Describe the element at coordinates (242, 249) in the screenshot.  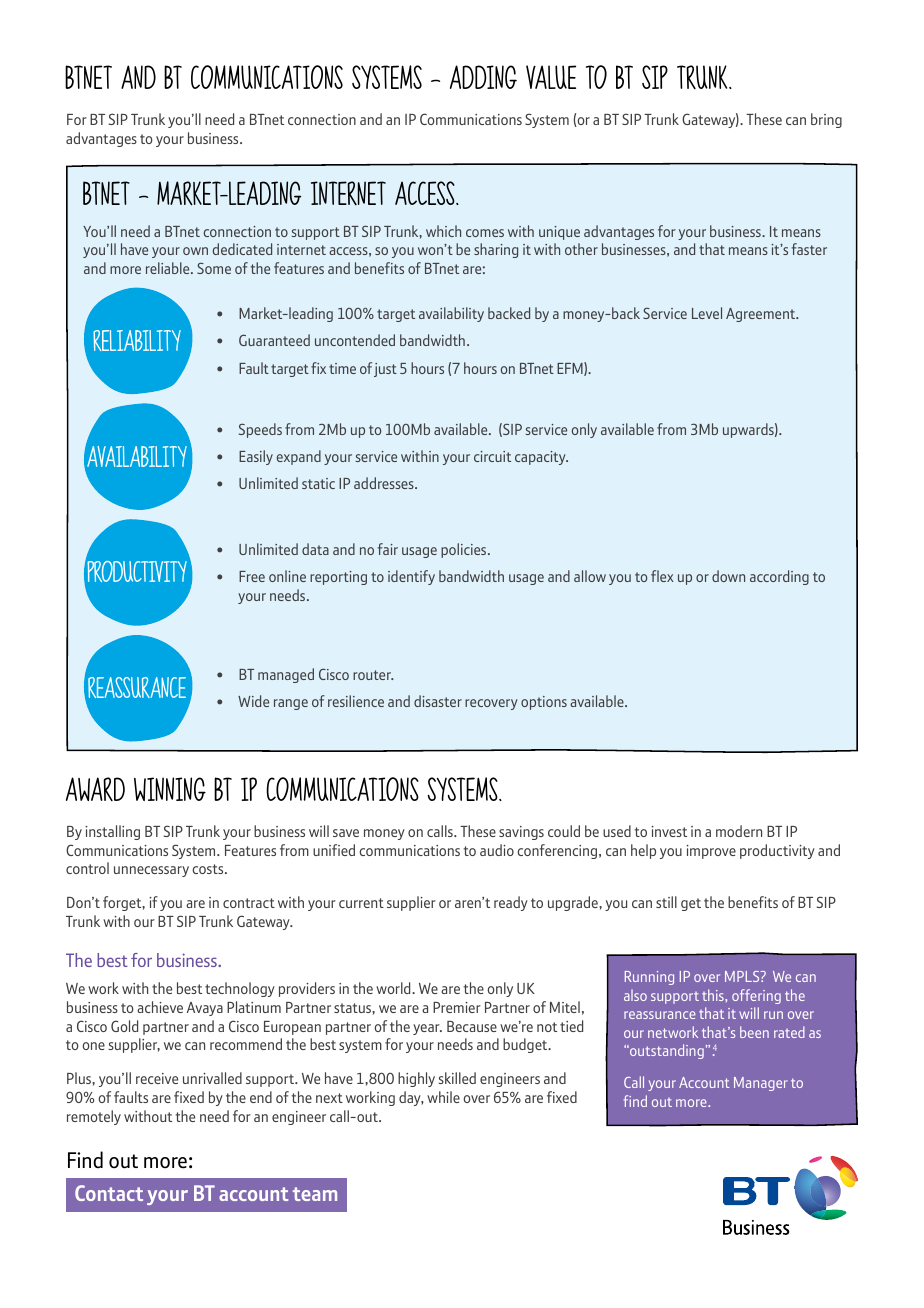
I see `dedicated` at that location.
